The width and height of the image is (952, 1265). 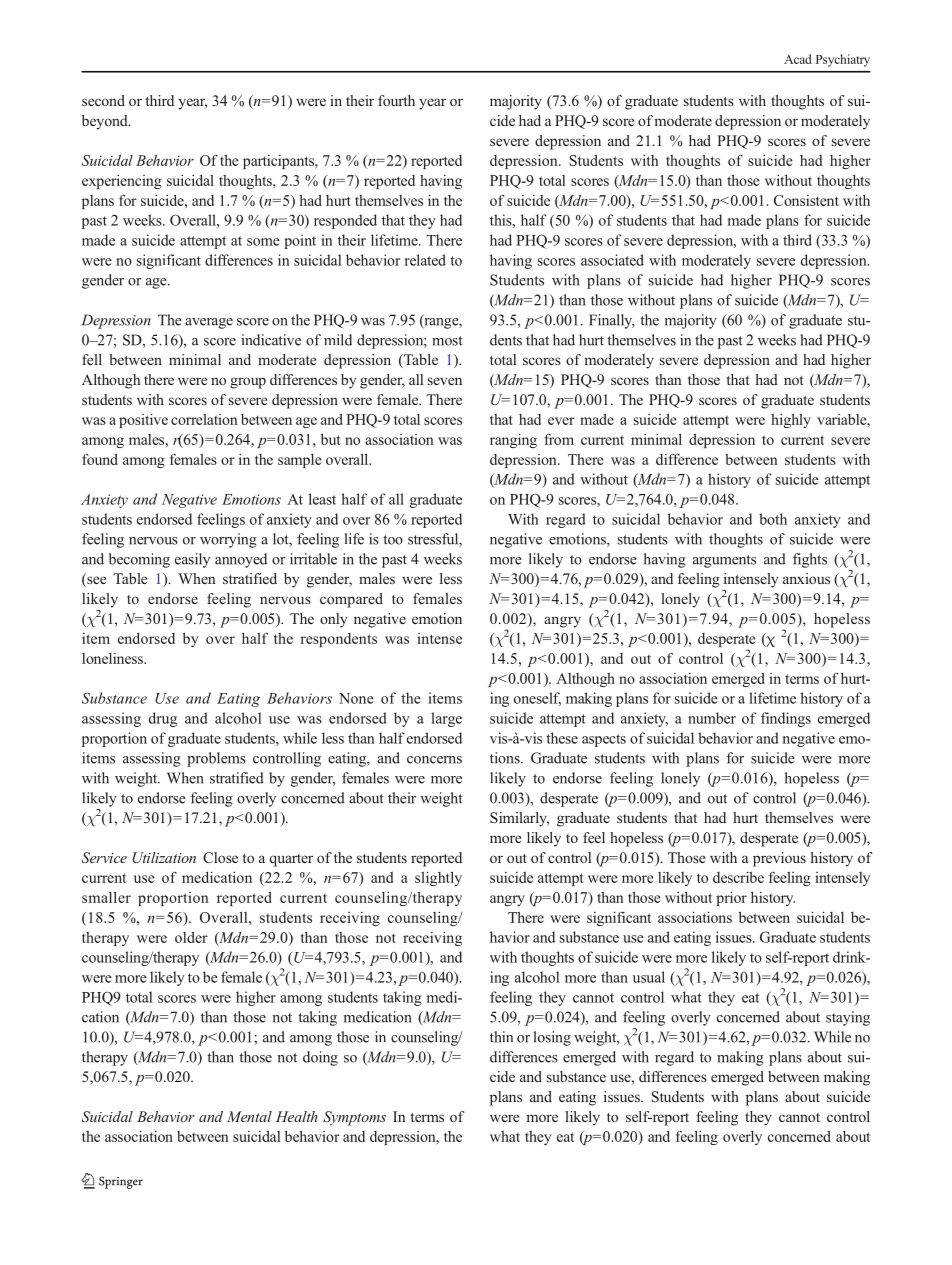 What do you see at coordinates (249, 1116) in the image?
I see `Mental` at bounding box center [249, 1116].
